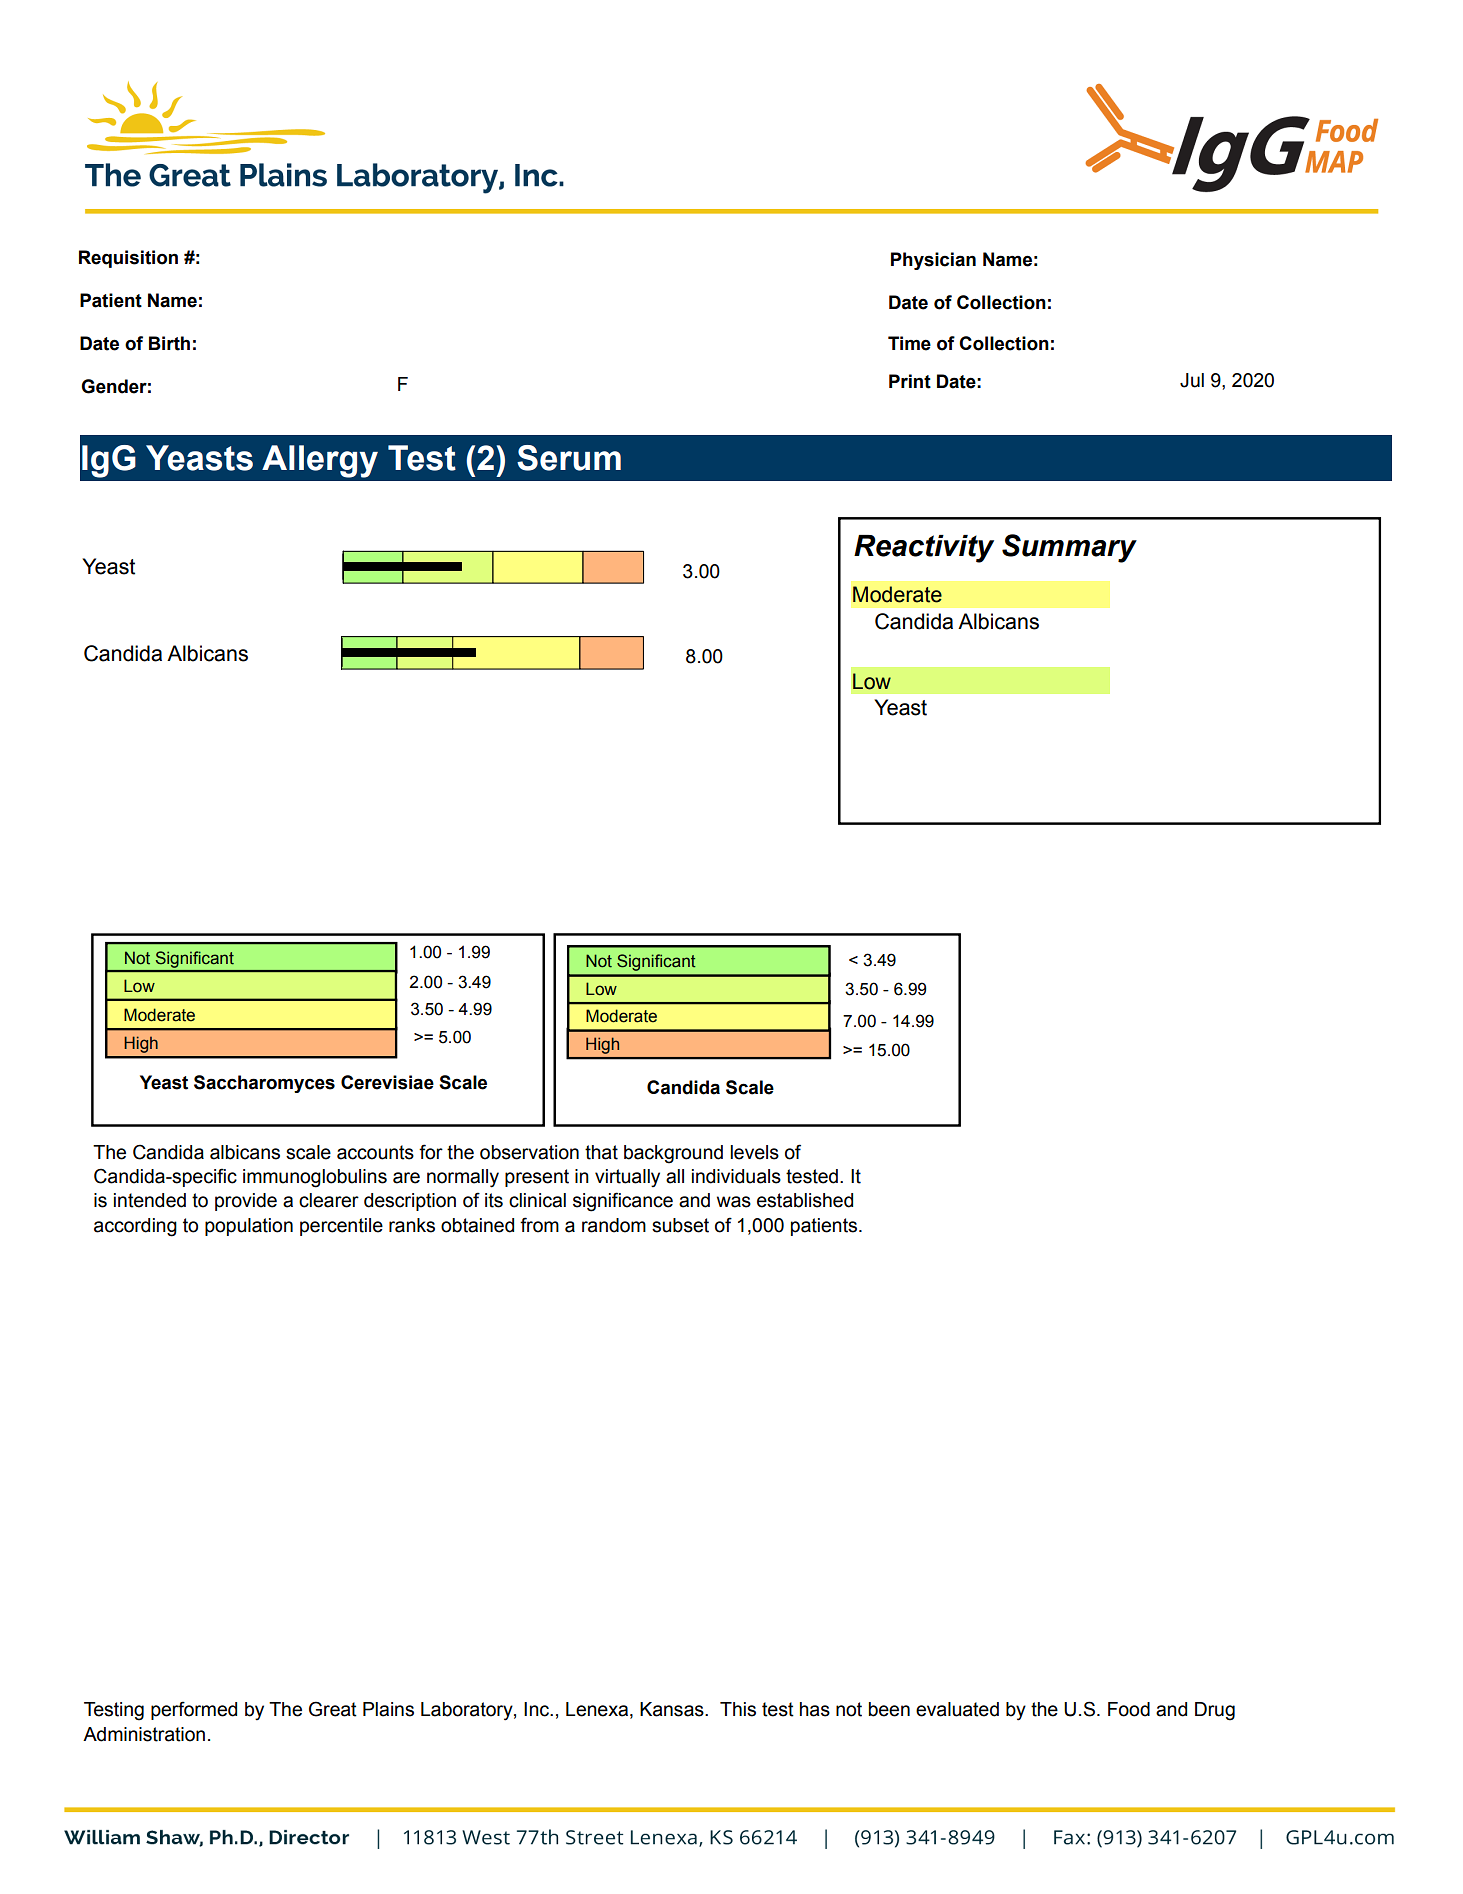 This screenshot has height=1894, width=1463. Describe the element at coordinates (924, 549) in the screenshot. I see `Reactivity` at that location.
